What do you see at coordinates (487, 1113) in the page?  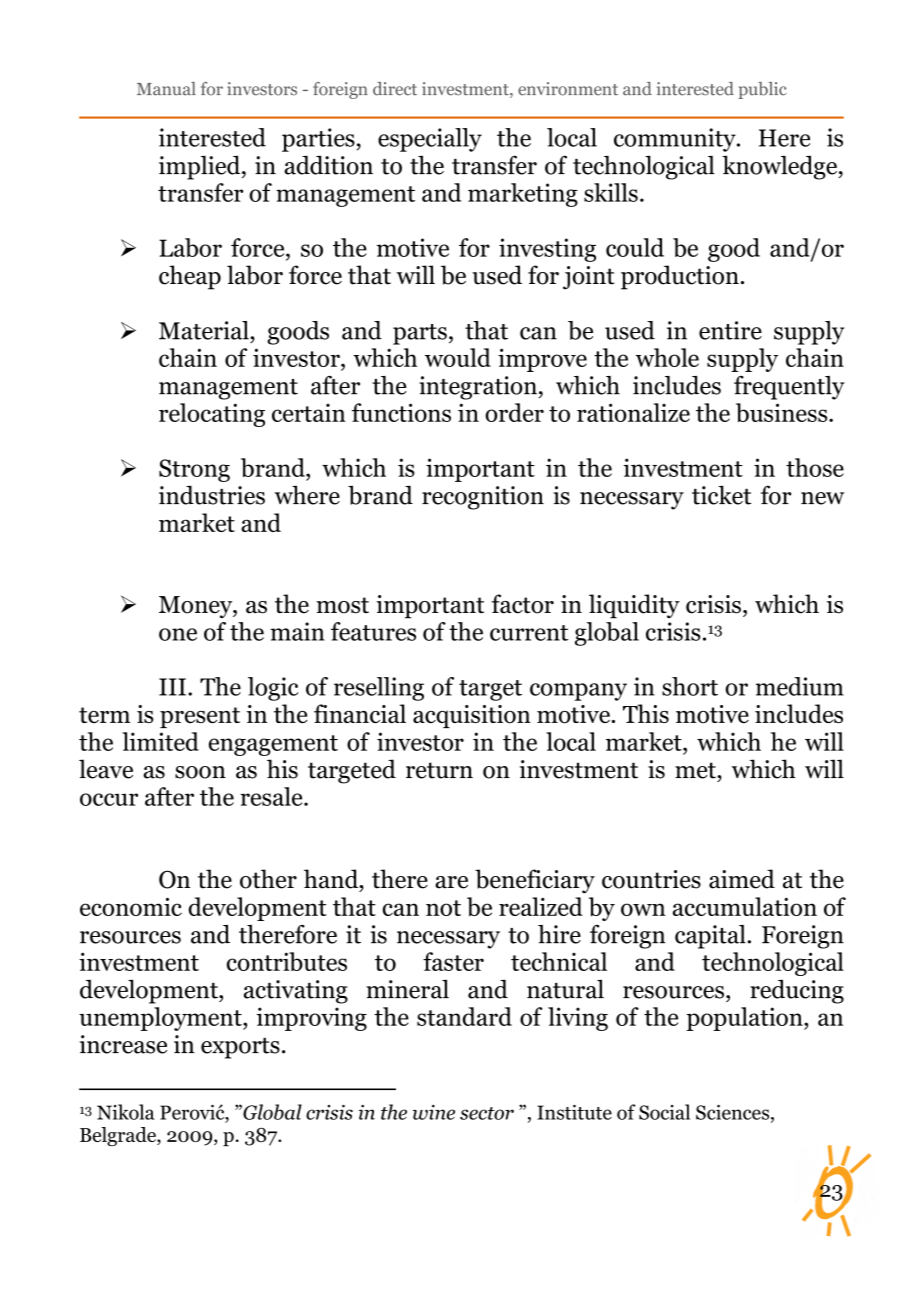 I see `sector` at bounding box center [487, 1113].
